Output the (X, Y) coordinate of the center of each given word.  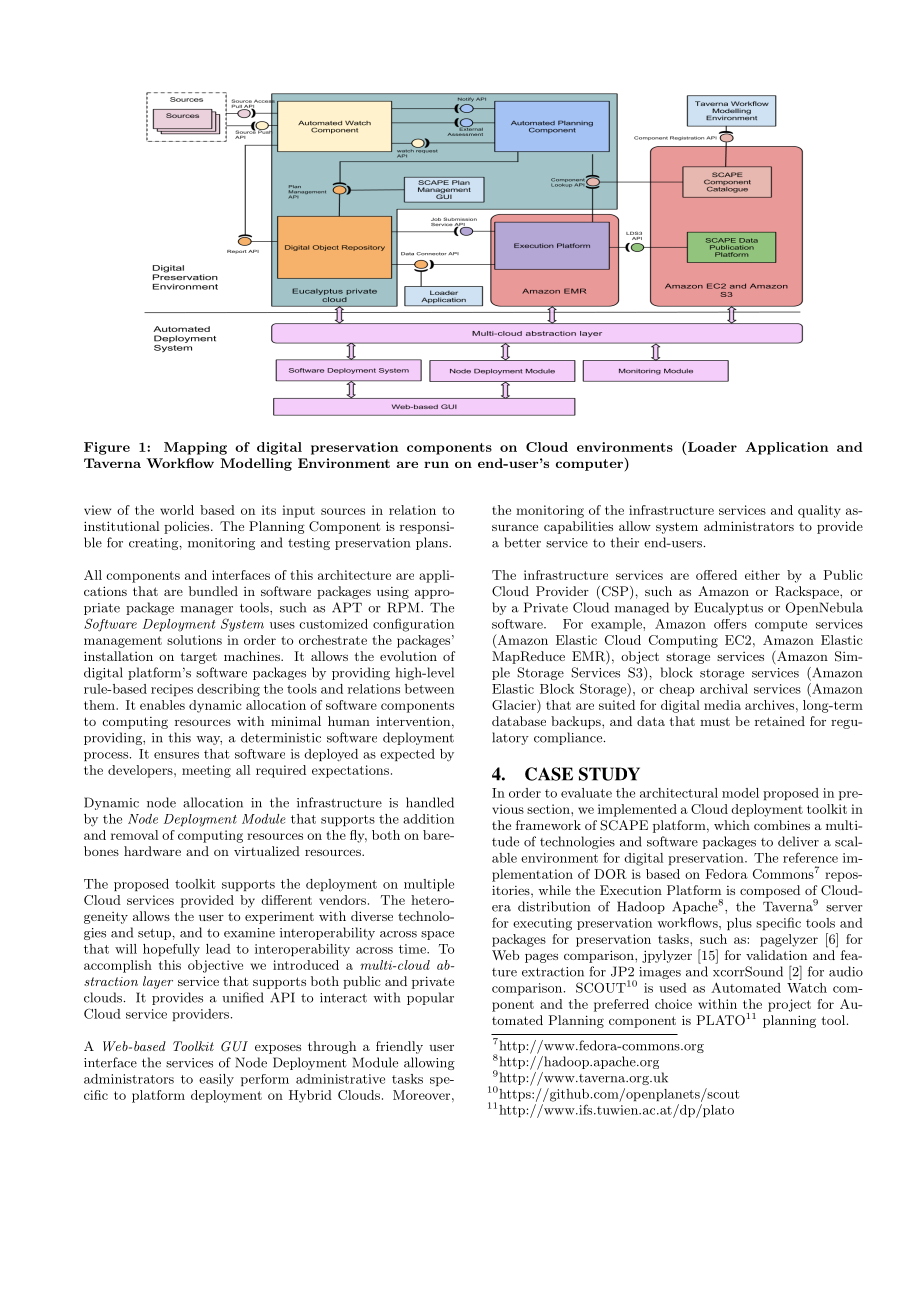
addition (428, 819)
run (436, 464)
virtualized (267, 851)
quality (819, 511)
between (429, 689)
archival (724, 689)
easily (216, 1080)
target (198, 658)
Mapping (195, 448)
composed (770, 891)
